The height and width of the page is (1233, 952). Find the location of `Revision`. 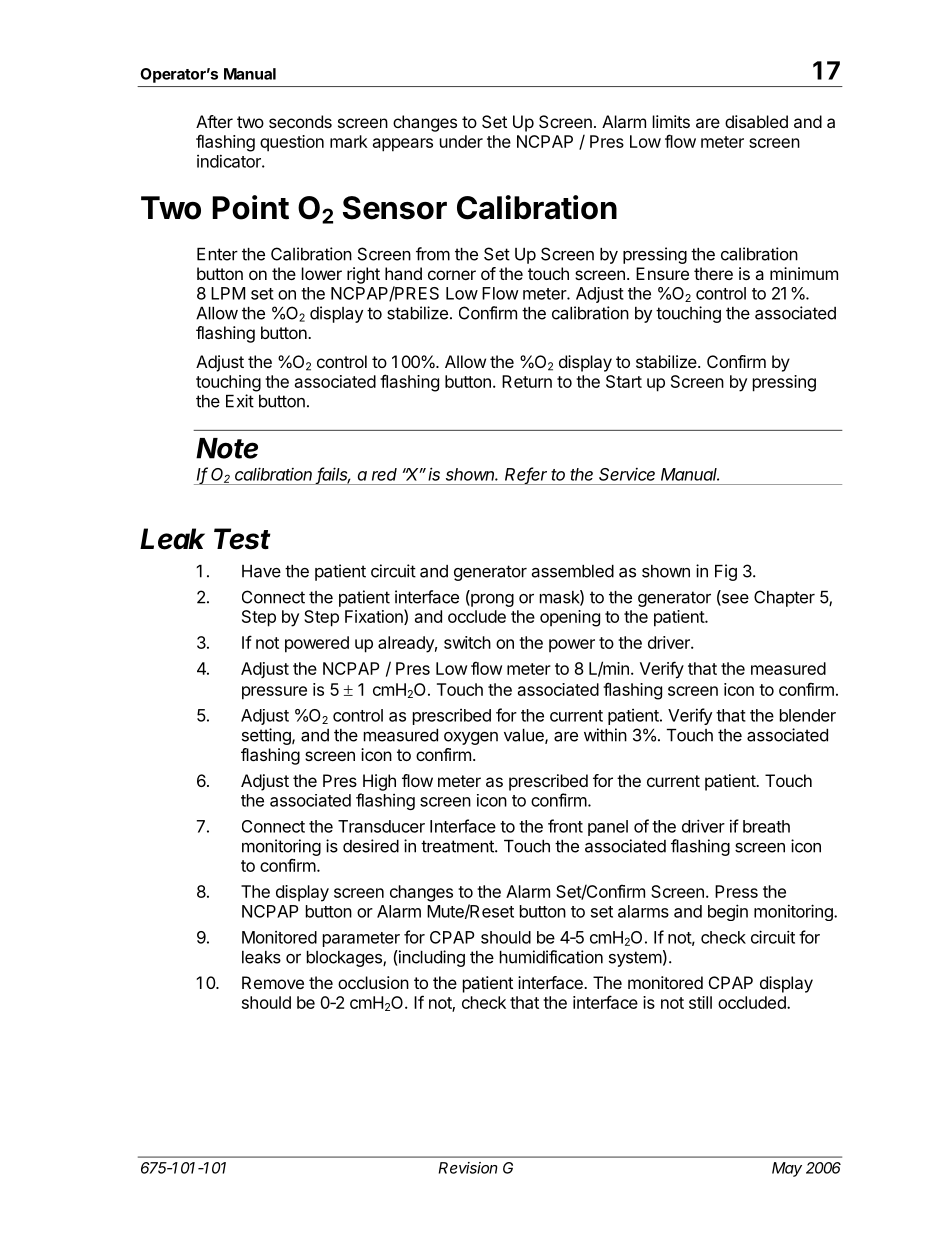

Revision is located at coordinates (468, 1168).
